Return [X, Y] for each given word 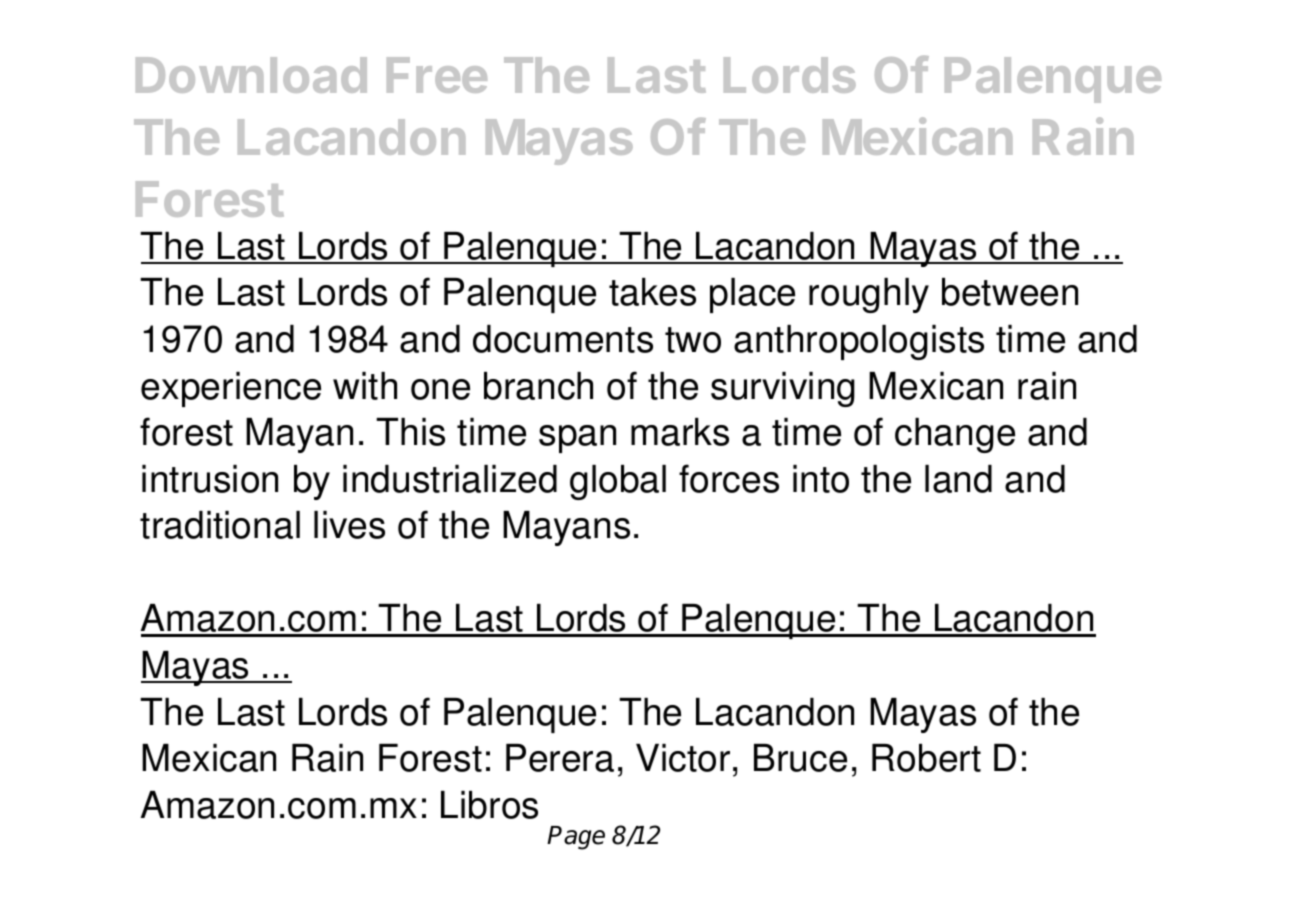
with [365, 386]
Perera [560, 758]
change [955, 435]
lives [349, 525]
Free [437, 75]
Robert [926, 758]
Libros [489, 805]
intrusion [210, 479]
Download [251, 75]
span [577, 439]
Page [576, 838]
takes [652, 292]
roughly [869, 295]
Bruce [800, 758]
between [1010, 292]
